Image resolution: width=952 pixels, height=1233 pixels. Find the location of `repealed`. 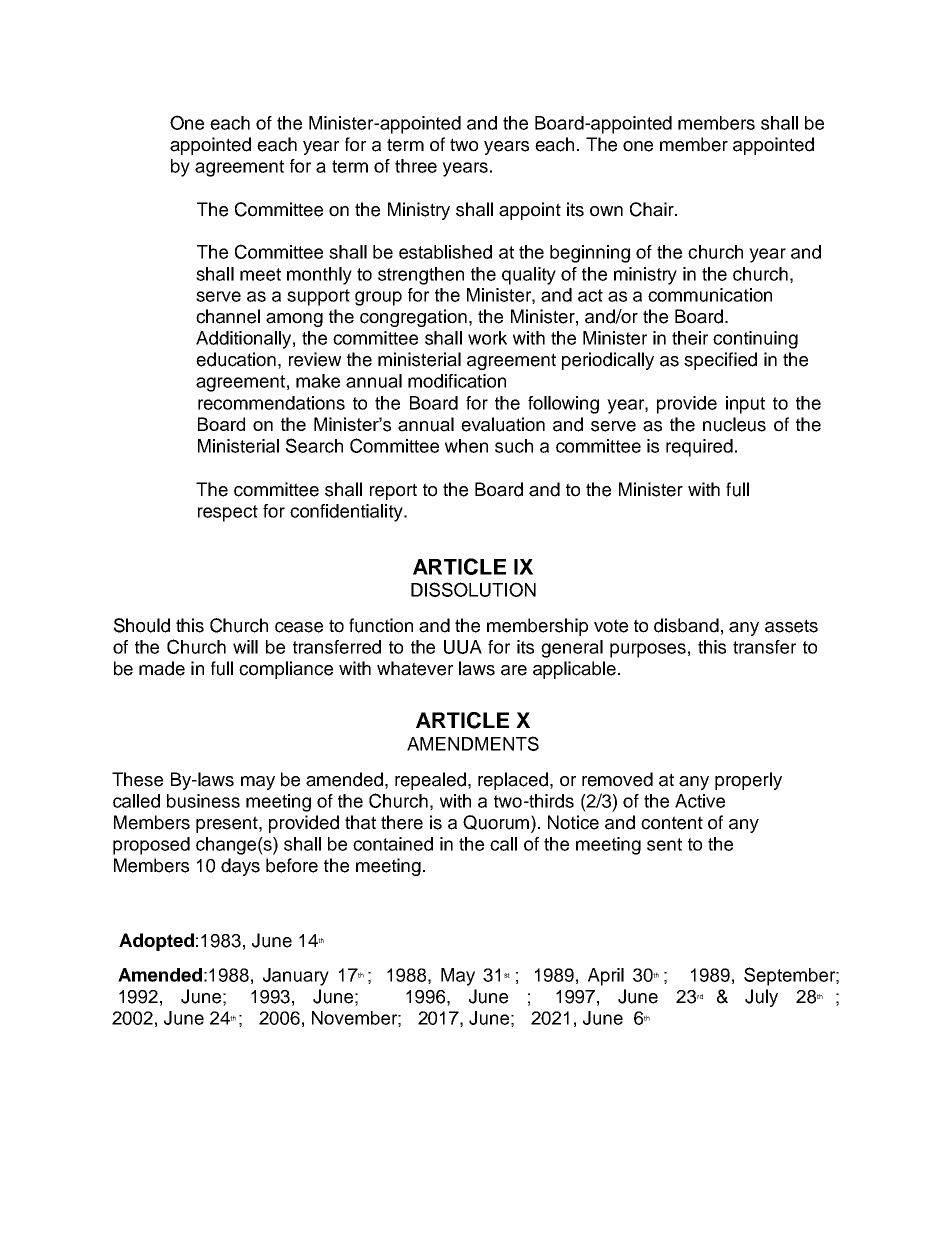

repealed is located at coordinates (432, 781).
